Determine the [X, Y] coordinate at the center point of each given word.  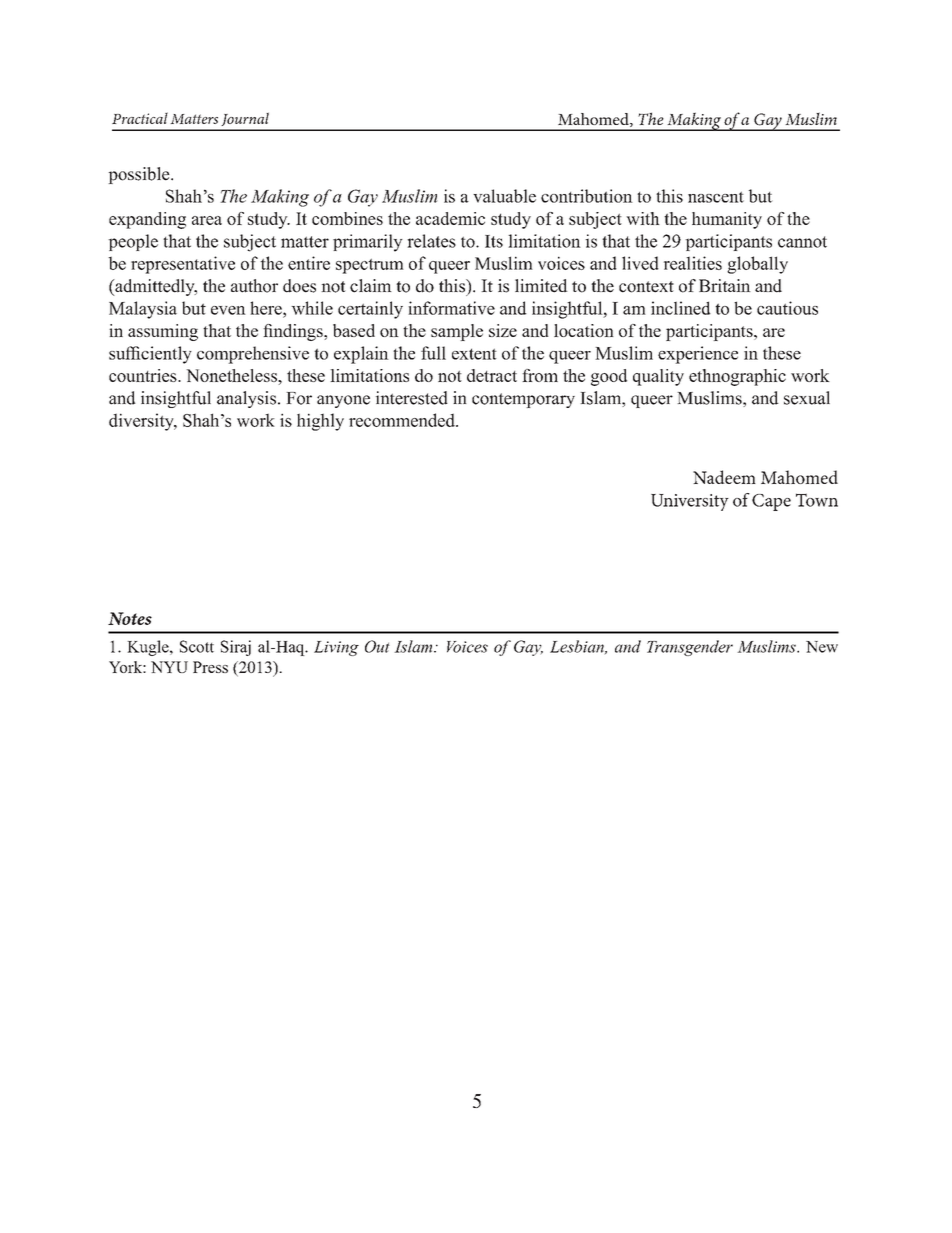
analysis [246, 399]
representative [183, 265]
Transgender [690, 648]
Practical [140, 118]
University [690, 502]
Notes [130, 618]
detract [492, 375]
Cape [771, 502]
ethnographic [737, 377]
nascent [716, 197]
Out [377, 646]
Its [494, 241]
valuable [504, 196]
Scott [197, 646]
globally [757, 265]
